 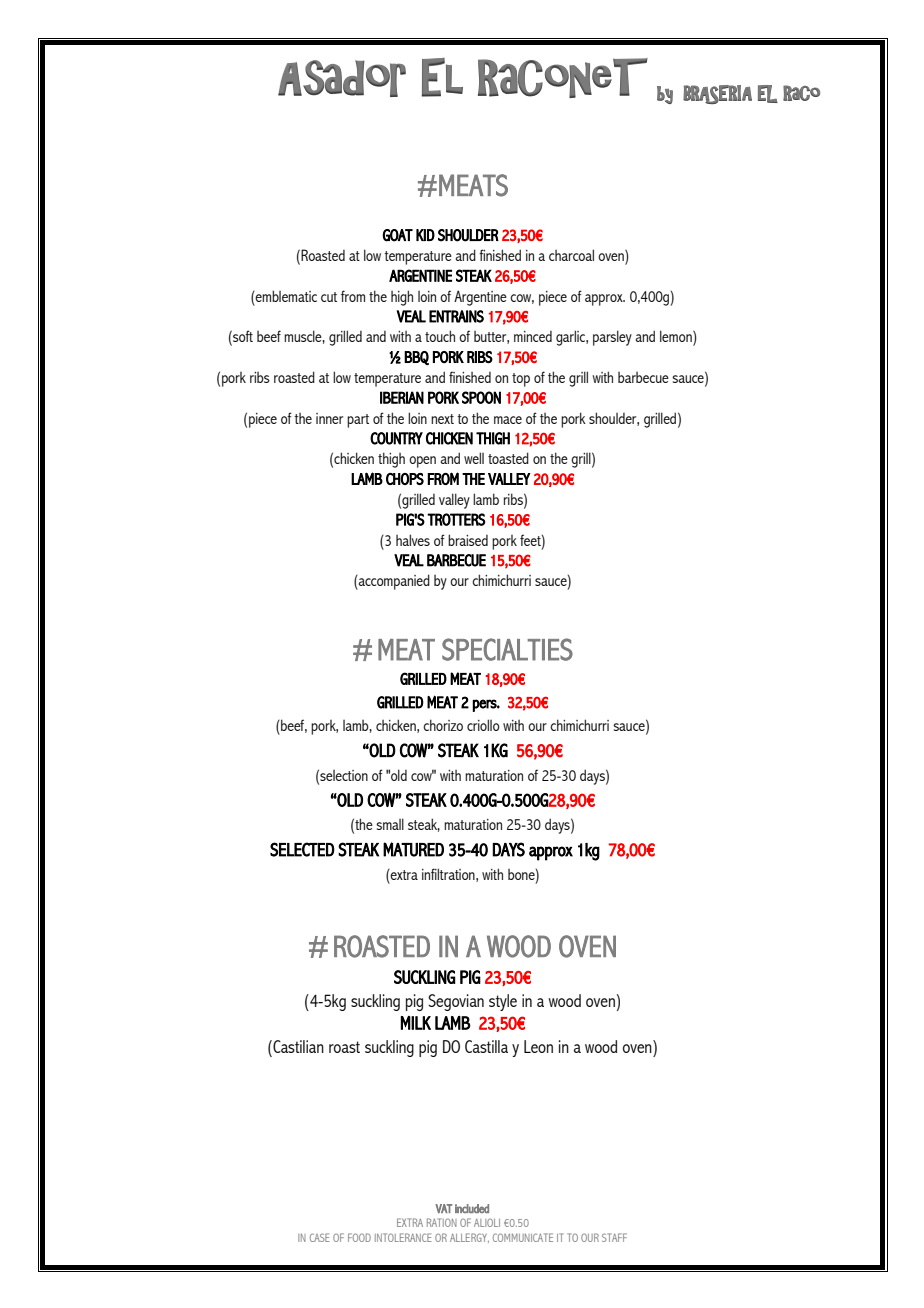 I want to click on KID, so click(x=425, y=235).
